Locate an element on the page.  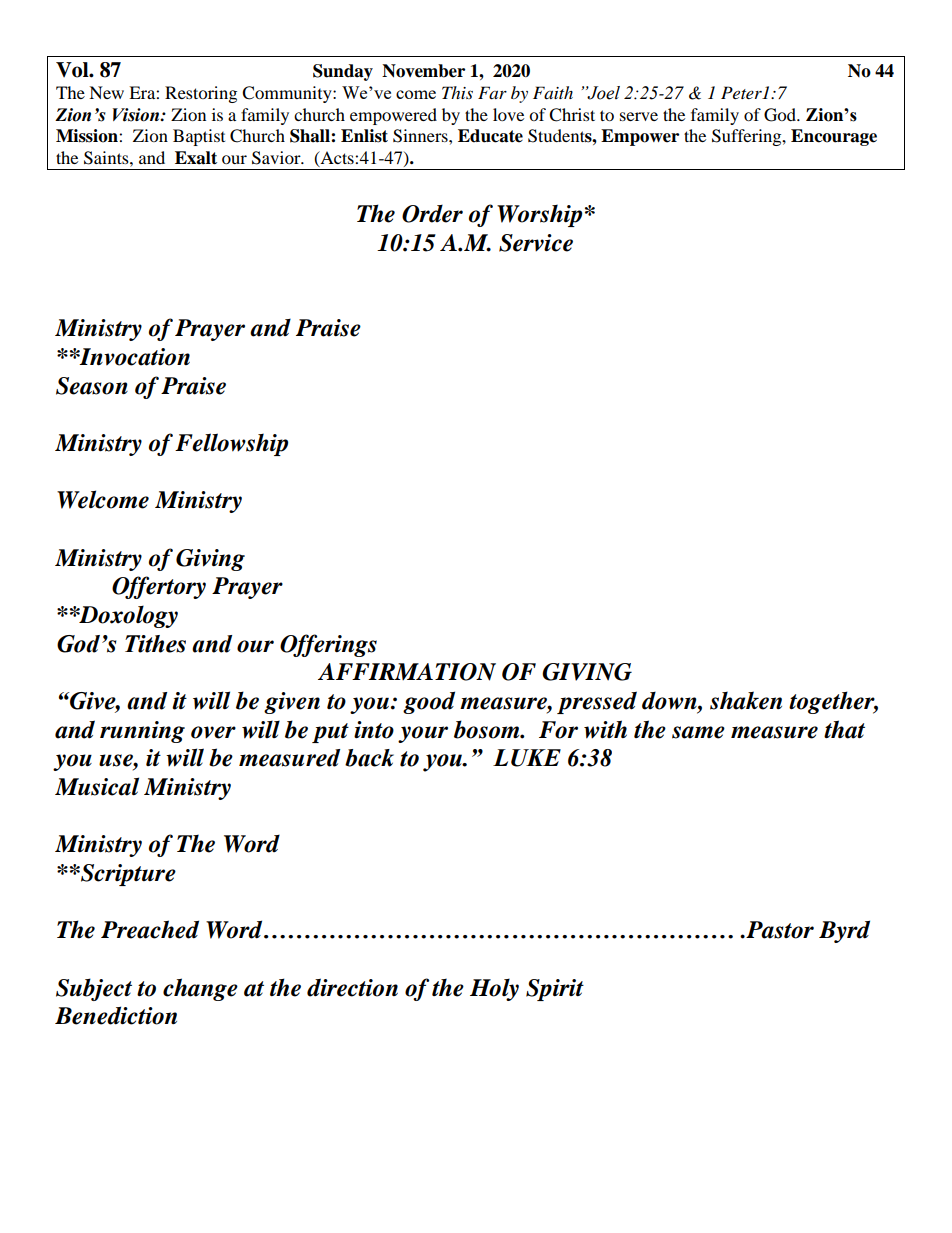
running is located at coordinates (142, 732).
